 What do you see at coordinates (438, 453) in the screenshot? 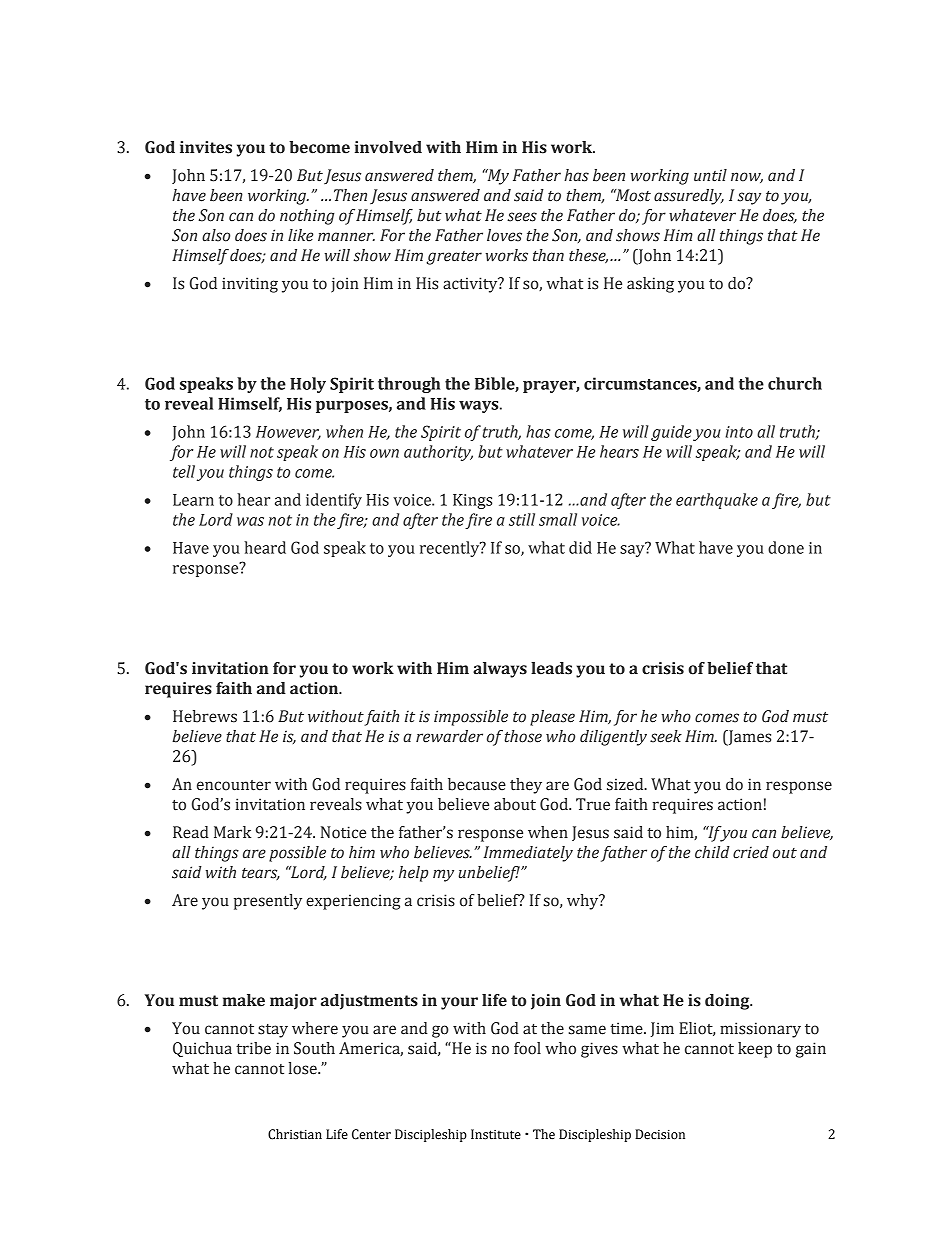
I see `authority` at bounding box center [438, 453].
